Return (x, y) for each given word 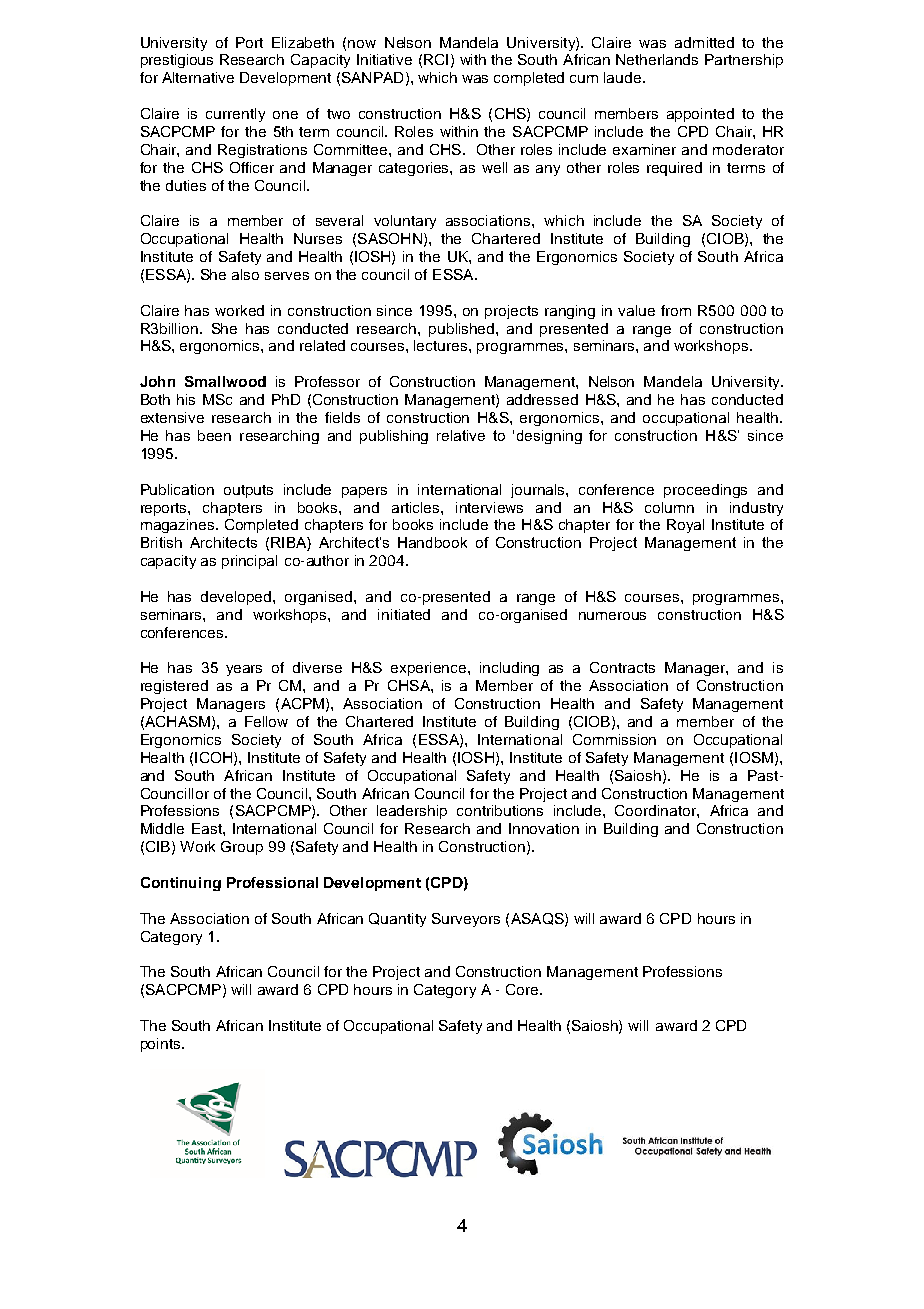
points (162, 1045)
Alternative (198, 77)
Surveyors (466, 920)
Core (523, 989)
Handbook (432, 542)
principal (249, 562)
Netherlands (657, 59)
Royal (685, 526)
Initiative (384, 59)
